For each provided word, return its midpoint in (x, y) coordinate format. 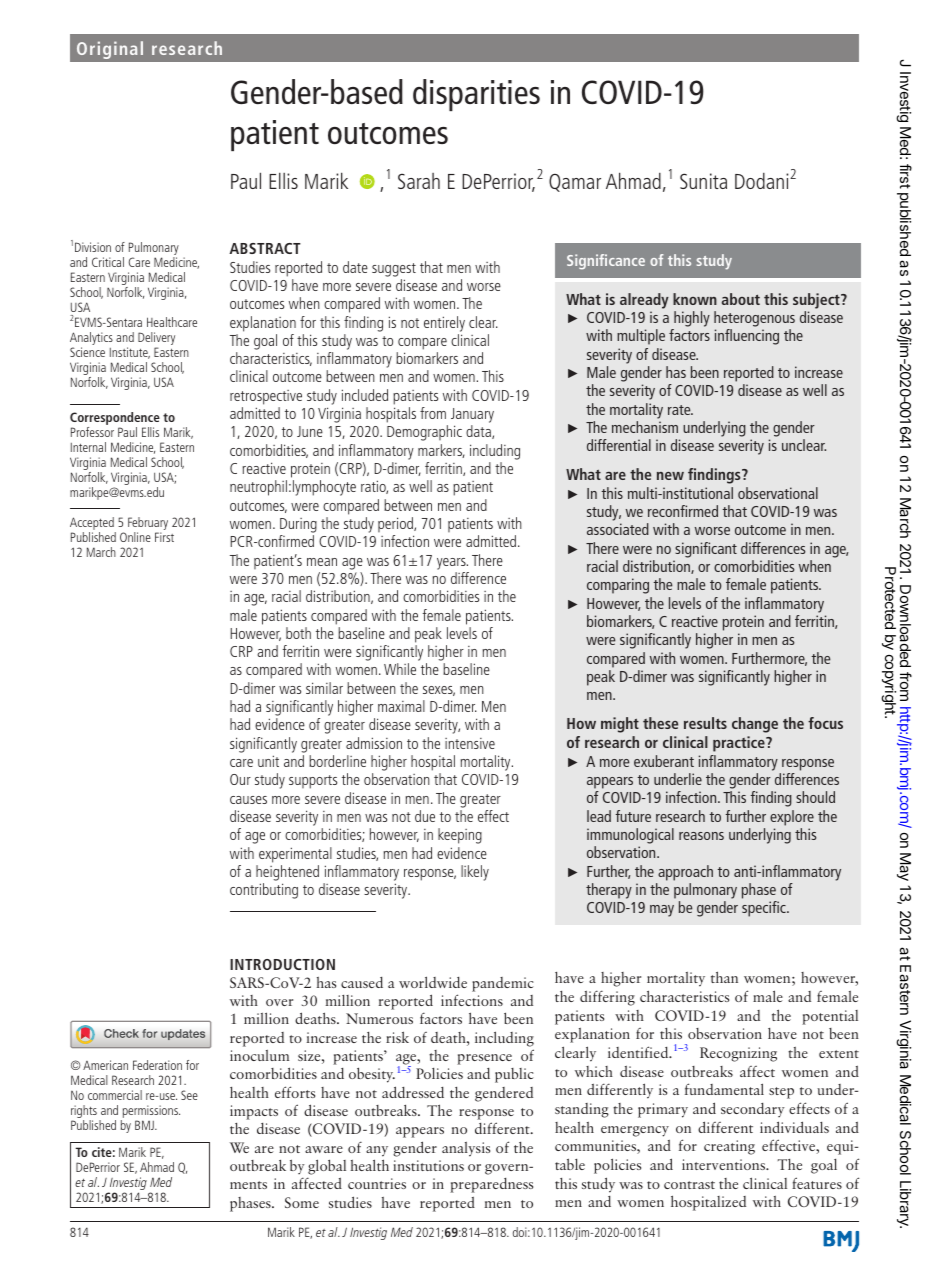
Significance (606, 262)
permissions (150, 1113)
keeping (460, 836)
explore (792, 818)
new (670, 476)
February (148, 525)
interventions (725, 1164)
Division (93, 247)
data (479, 432)
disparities (476, 95)
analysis (466, 1149)
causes (248, 800)
